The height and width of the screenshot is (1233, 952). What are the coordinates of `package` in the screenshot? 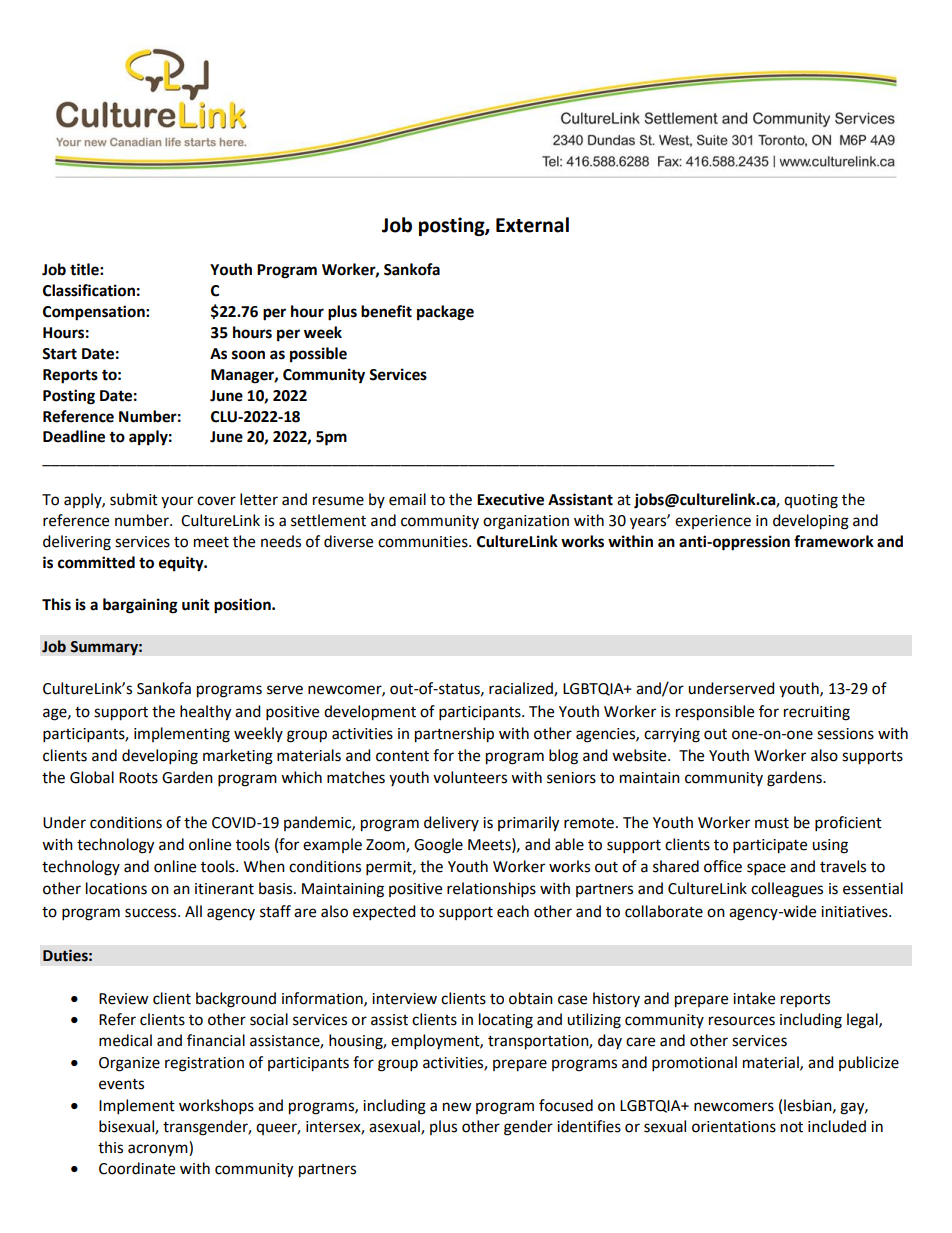 It's located at (445, 313).
